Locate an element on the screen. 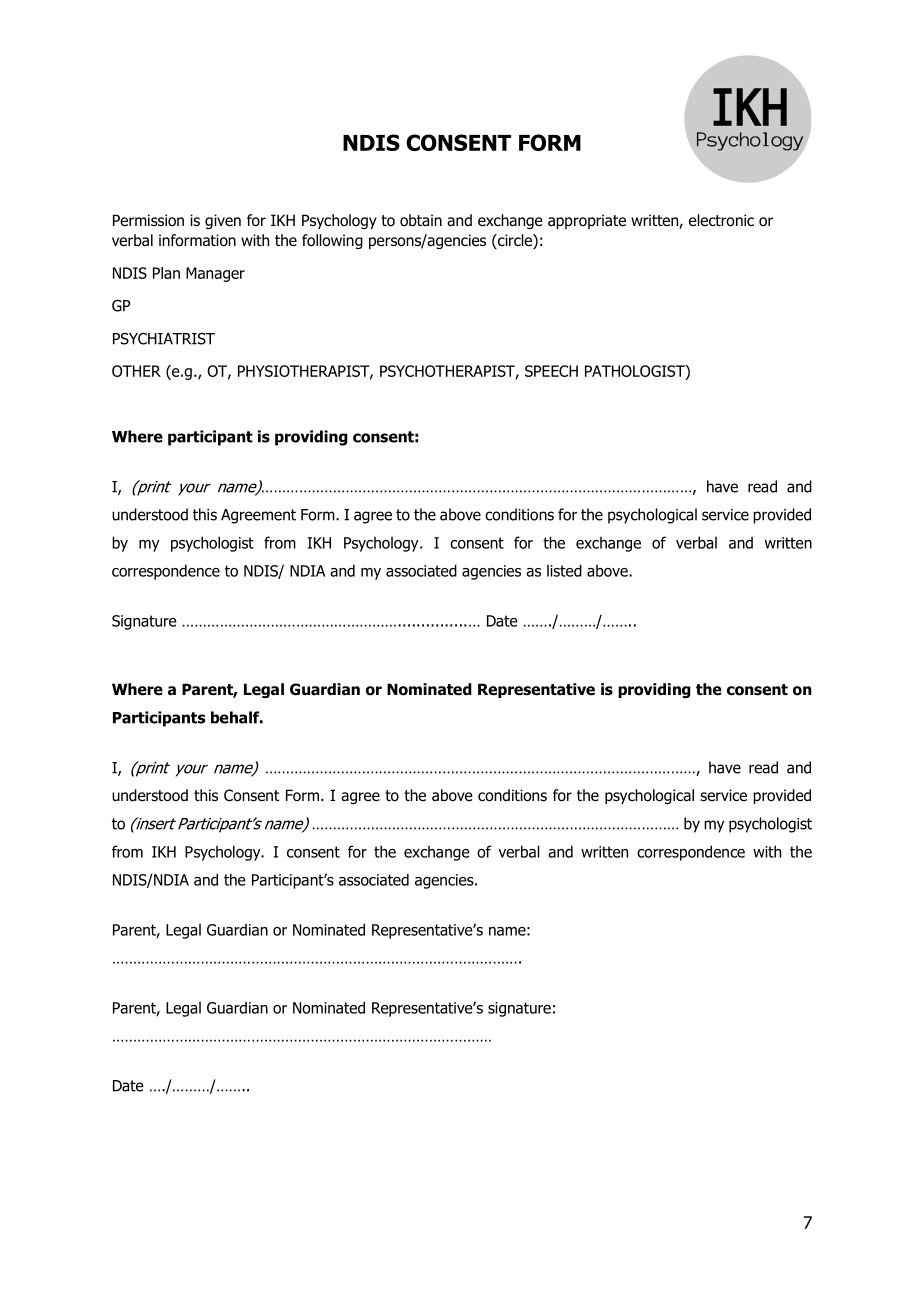 This screenshot has width=924, height=1308. appropriate is located at coordinates (587, 221).
